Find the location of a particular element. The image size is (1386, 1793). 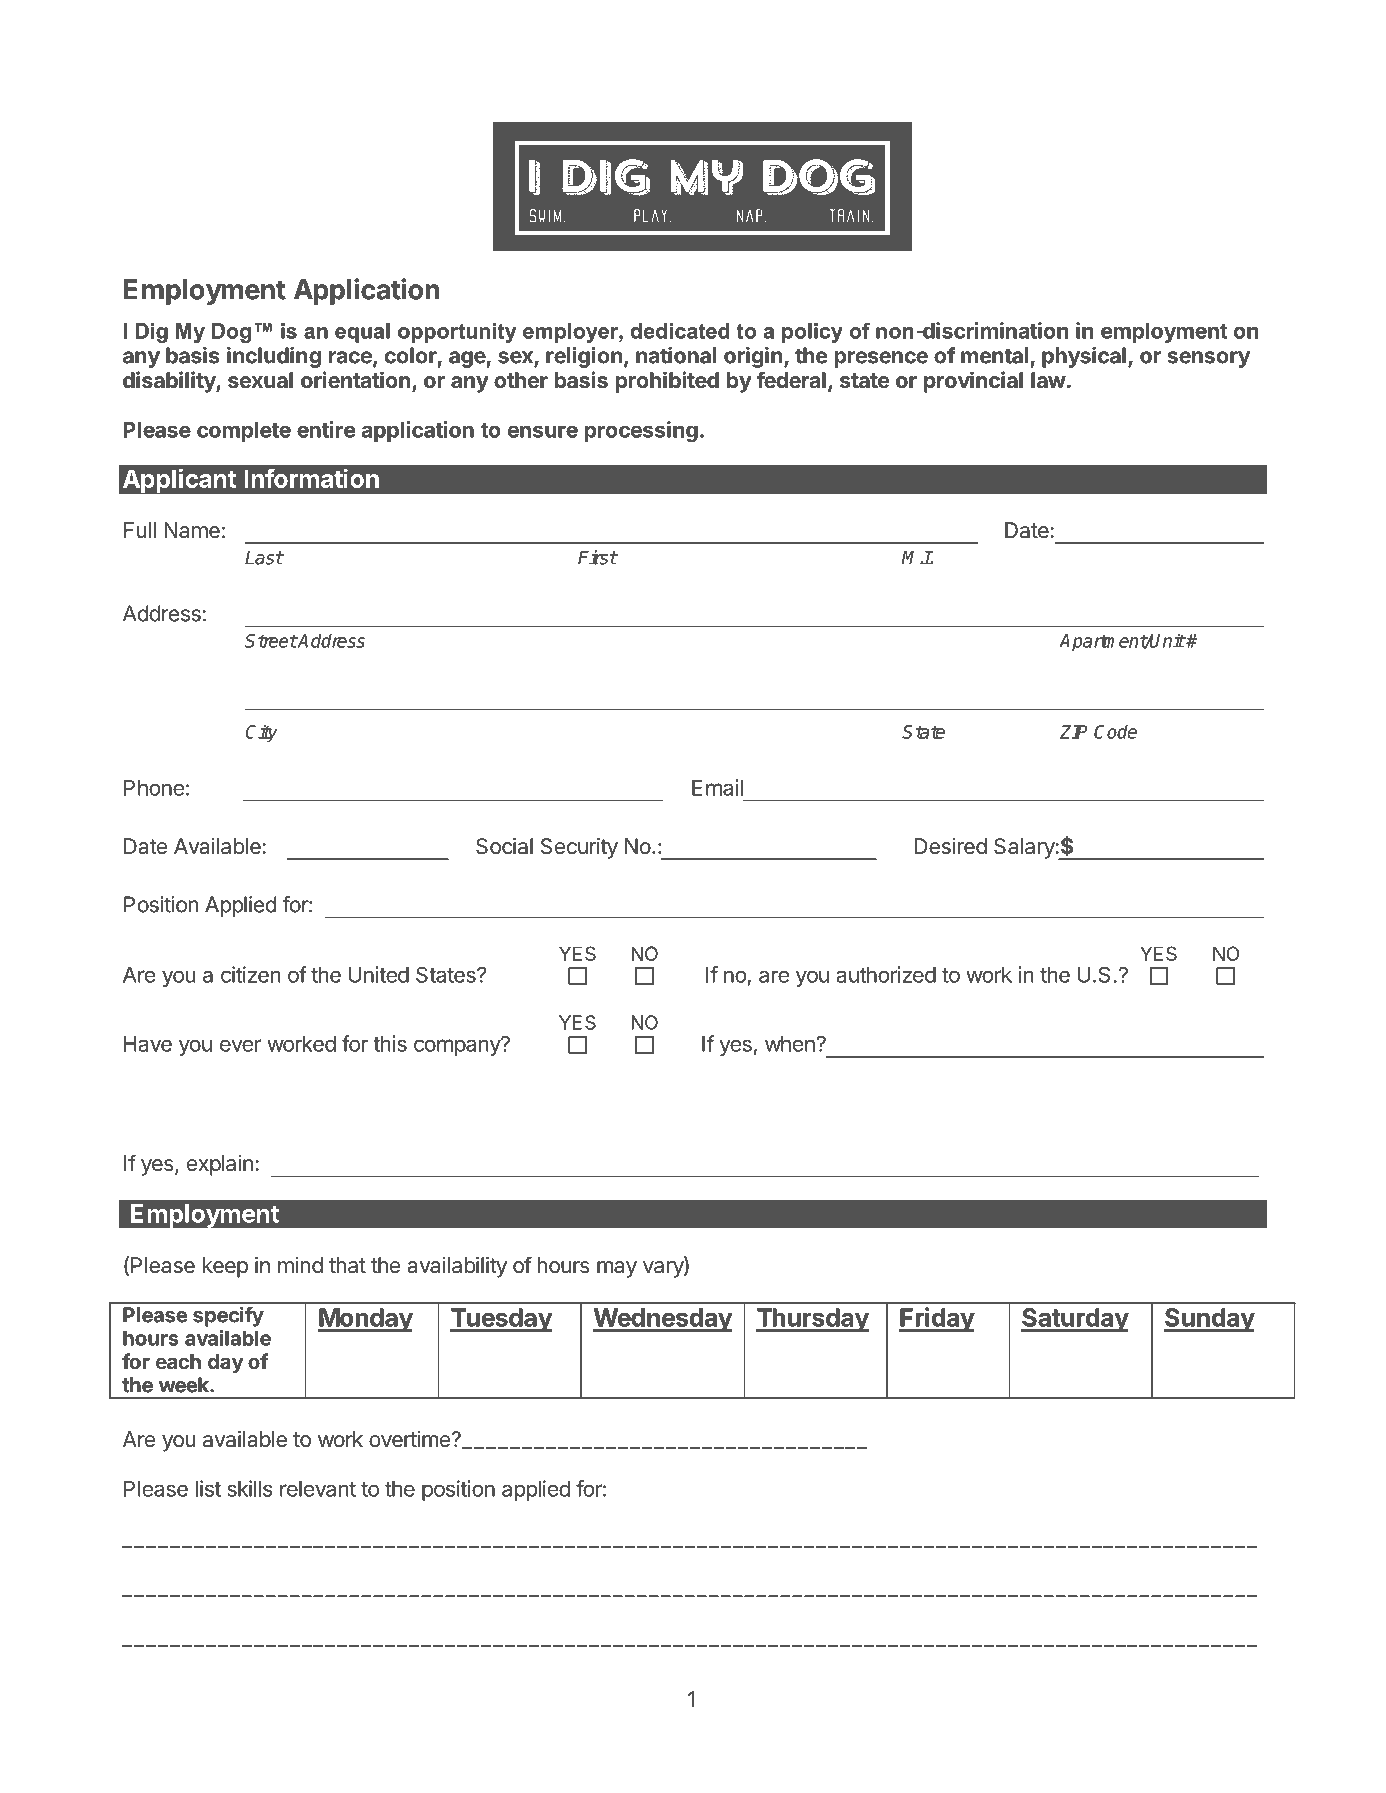

Desired is located at coordinates (951, 846).
